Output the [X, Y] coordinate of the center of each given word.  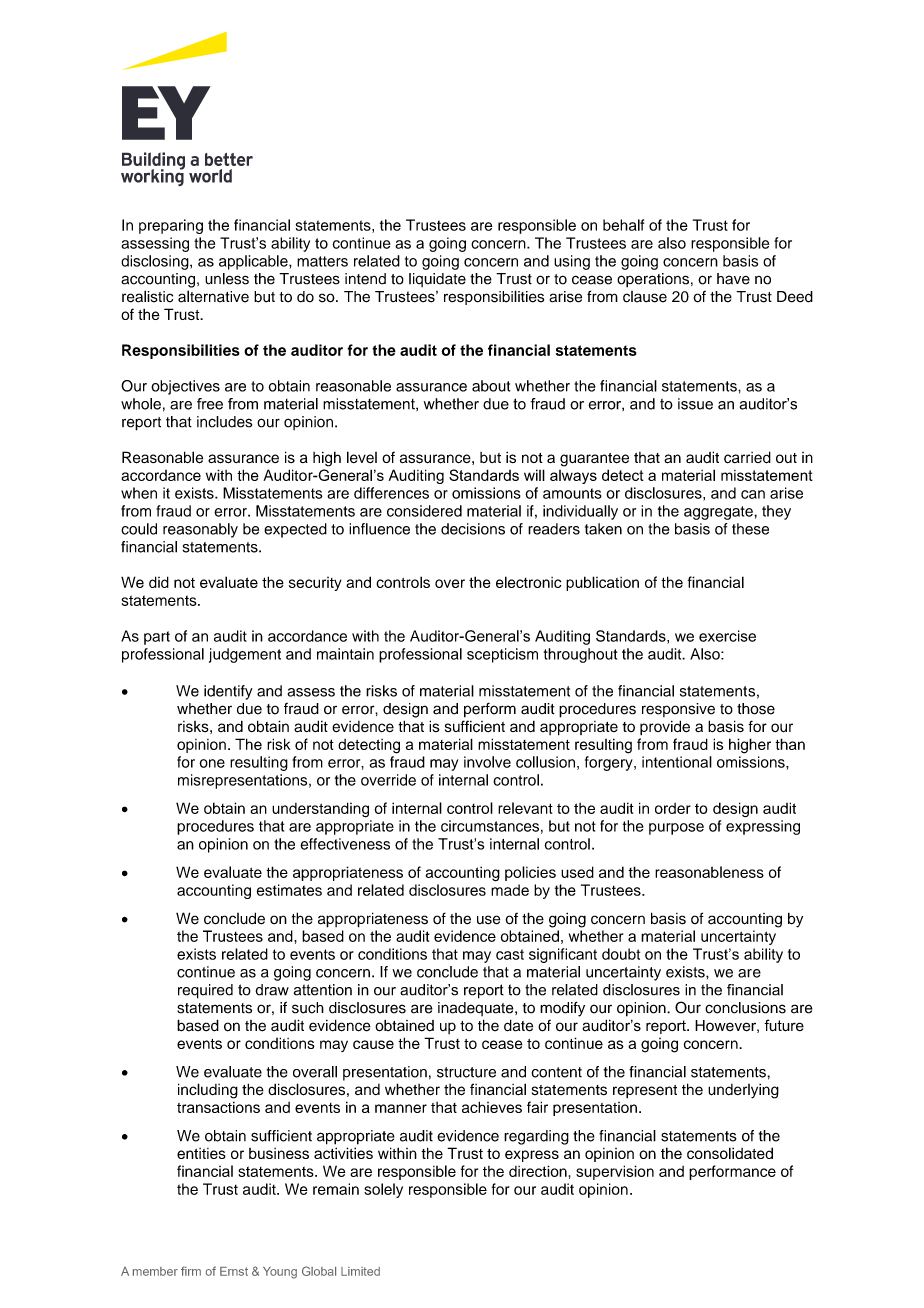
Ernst [234, 1271]
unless [227, 279]
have [733, 279]
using [572, 262]
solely [383, 1190]
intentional [677, 762]
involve [487, 762]
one [212, 763]
